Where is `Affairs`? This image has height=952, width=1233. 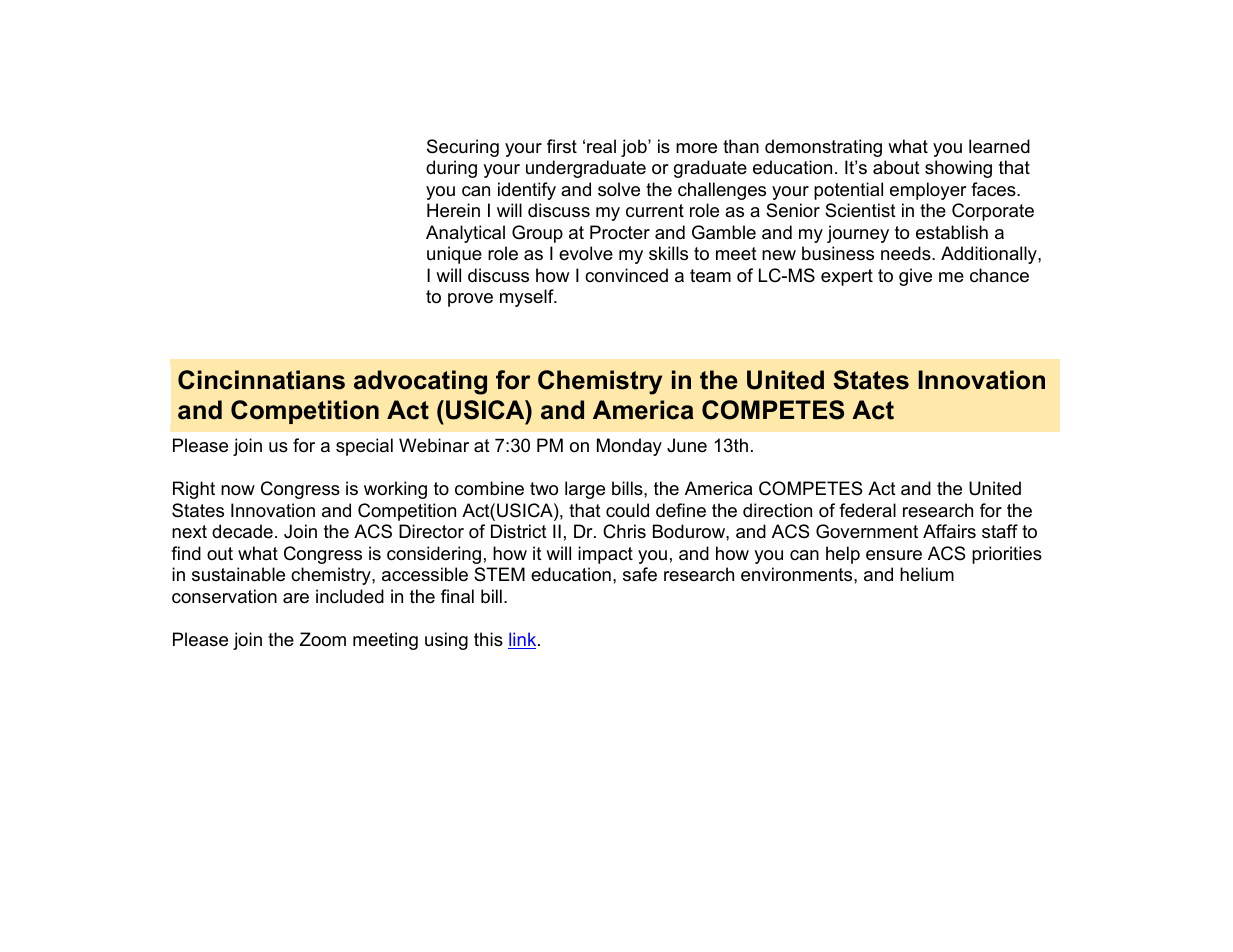
Affairs is located at coordinates (949, 531).
